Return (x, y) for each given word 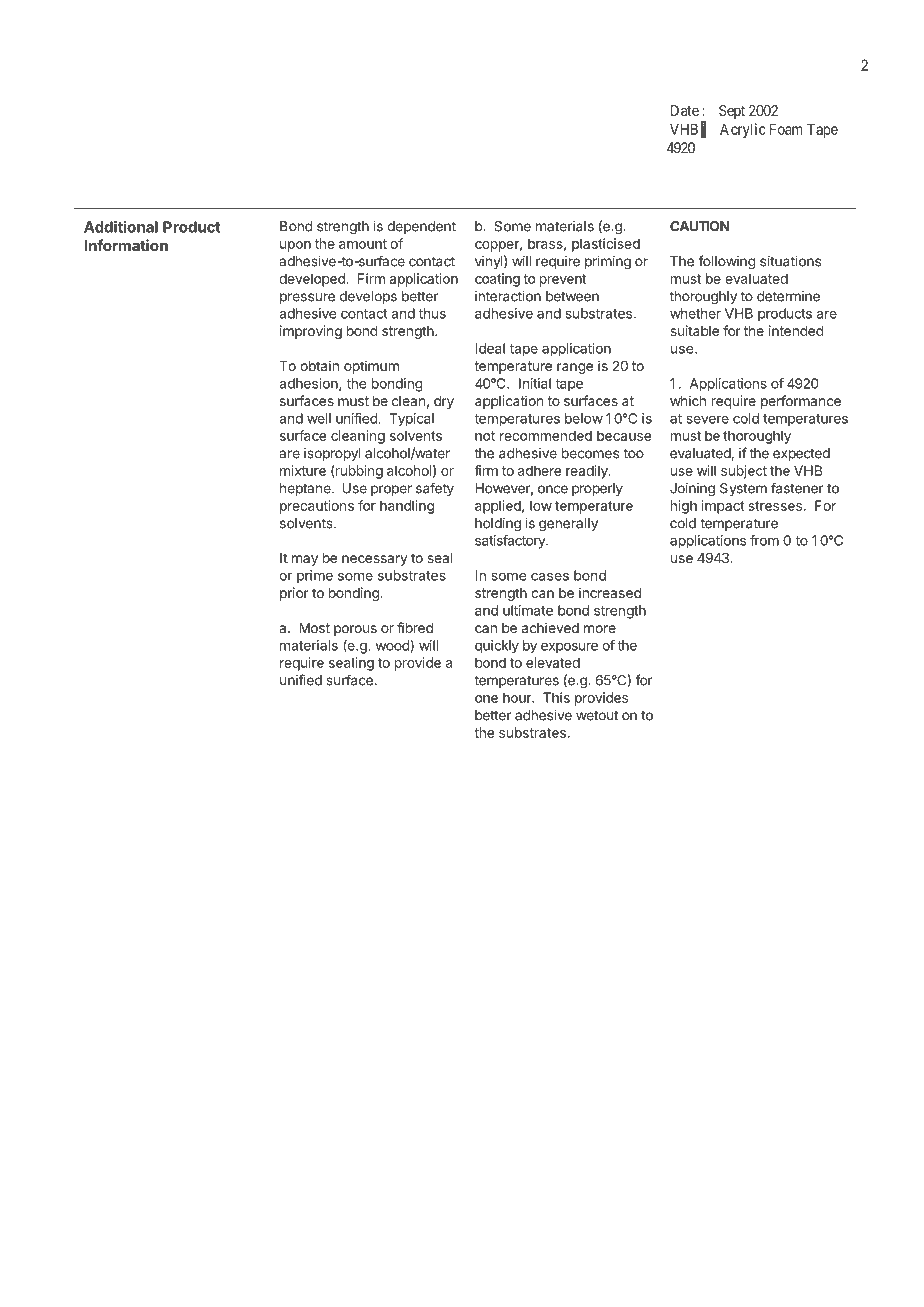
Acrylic (743, 130)
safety (435, 489)
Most (314, 628)
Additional (121, 227)
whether (695, 313)
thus (432, 313)
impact (723, 507)
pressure (307, 298)
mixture (303, 470)
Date (685, 110)
